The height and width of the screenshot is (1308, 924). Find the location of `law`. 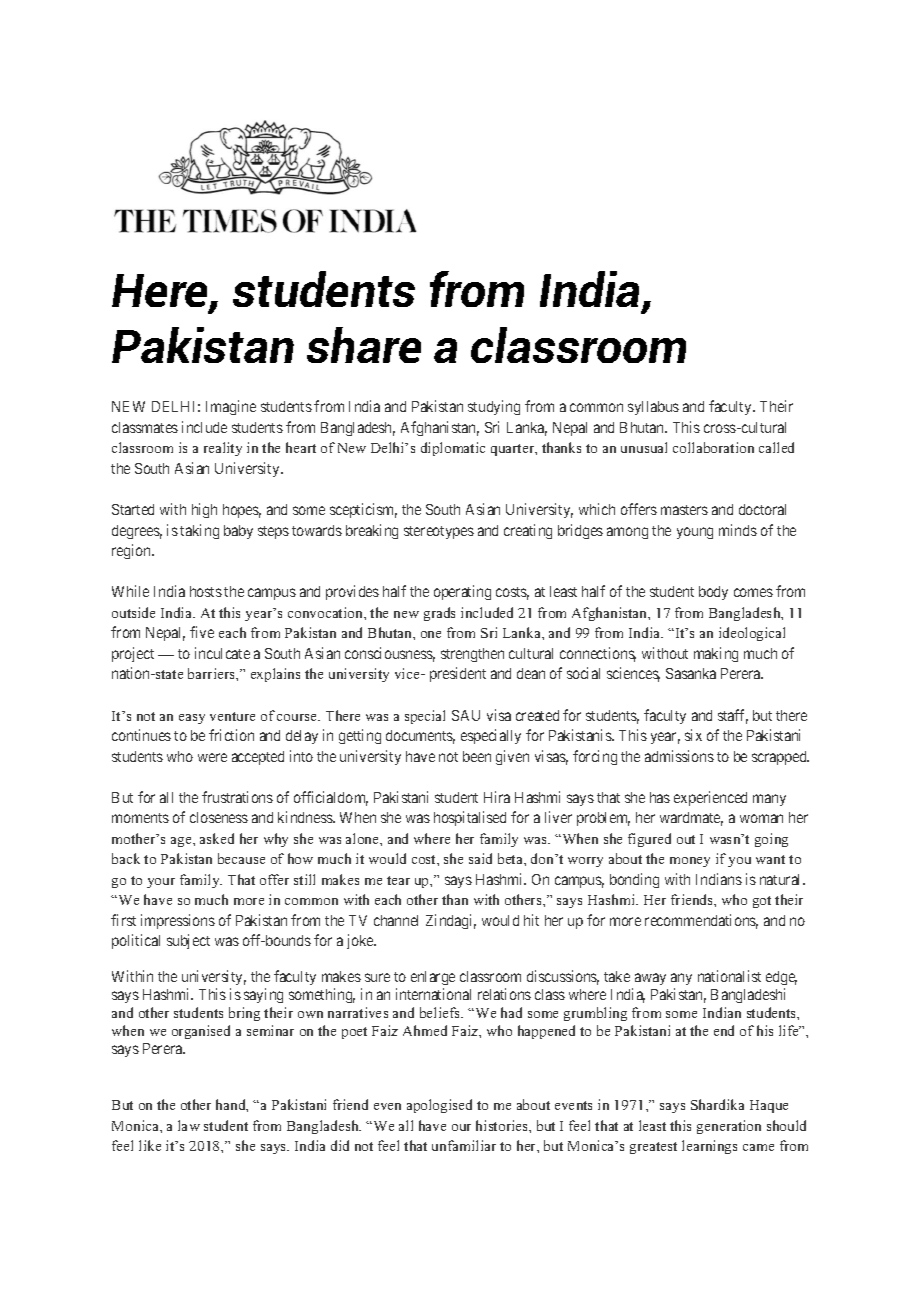

law is located at coordinates (189, 1125).
